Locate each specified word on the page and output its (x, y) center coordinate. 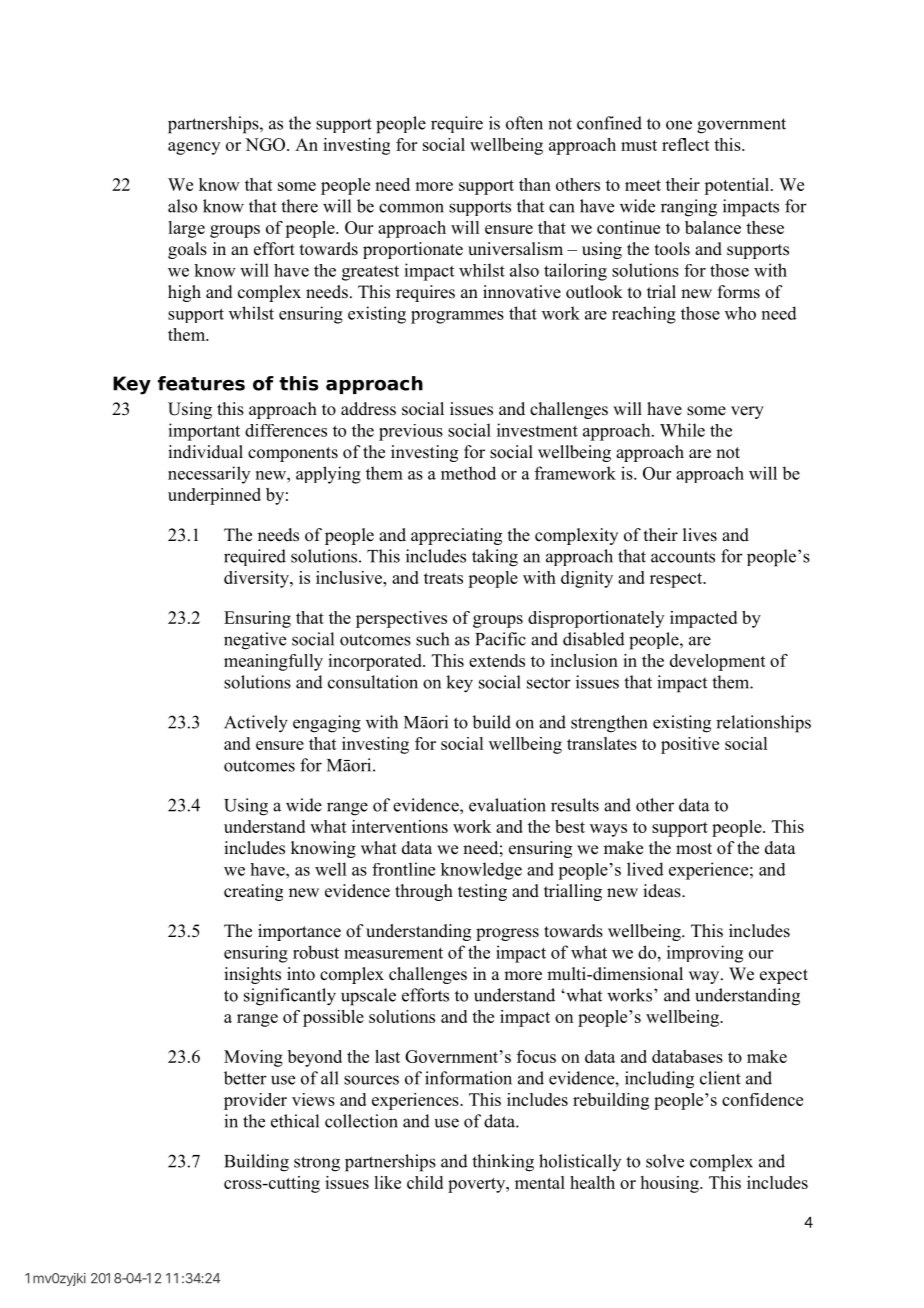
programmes (457, 317)
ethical (295, 1121)
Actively (256, 724)
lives (700, 535)
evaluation (507, 805)
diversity (257, 579)
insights (252, 975)
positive (690, 745)
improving (705, 954)
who (740, 313)
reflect (686, 144)
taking (495, 558)
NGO (266, 144)
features (201, 383)
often (524, 123)
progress (507, 934)
